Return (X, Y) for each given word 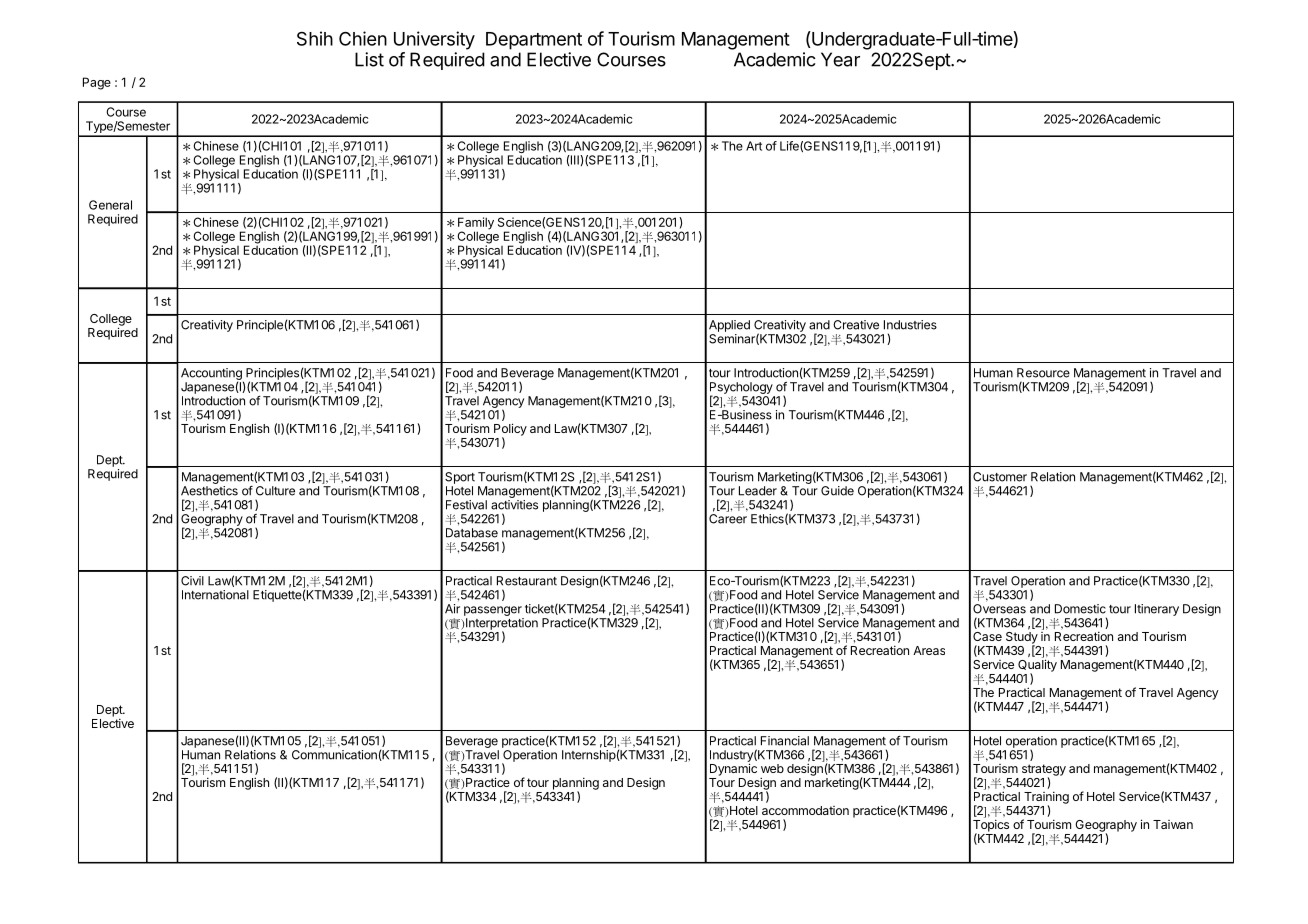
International (215, 595)
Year (840, 59)
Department (534, 41)
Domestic (1080, 609)
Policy (510, 430)
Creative (856, 325)
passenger (493, 611)
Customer (1000, 477)
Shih (315, 38)
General (110, 205)
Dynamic (733, 769)
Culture (275, 491)
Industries (910, 325)
